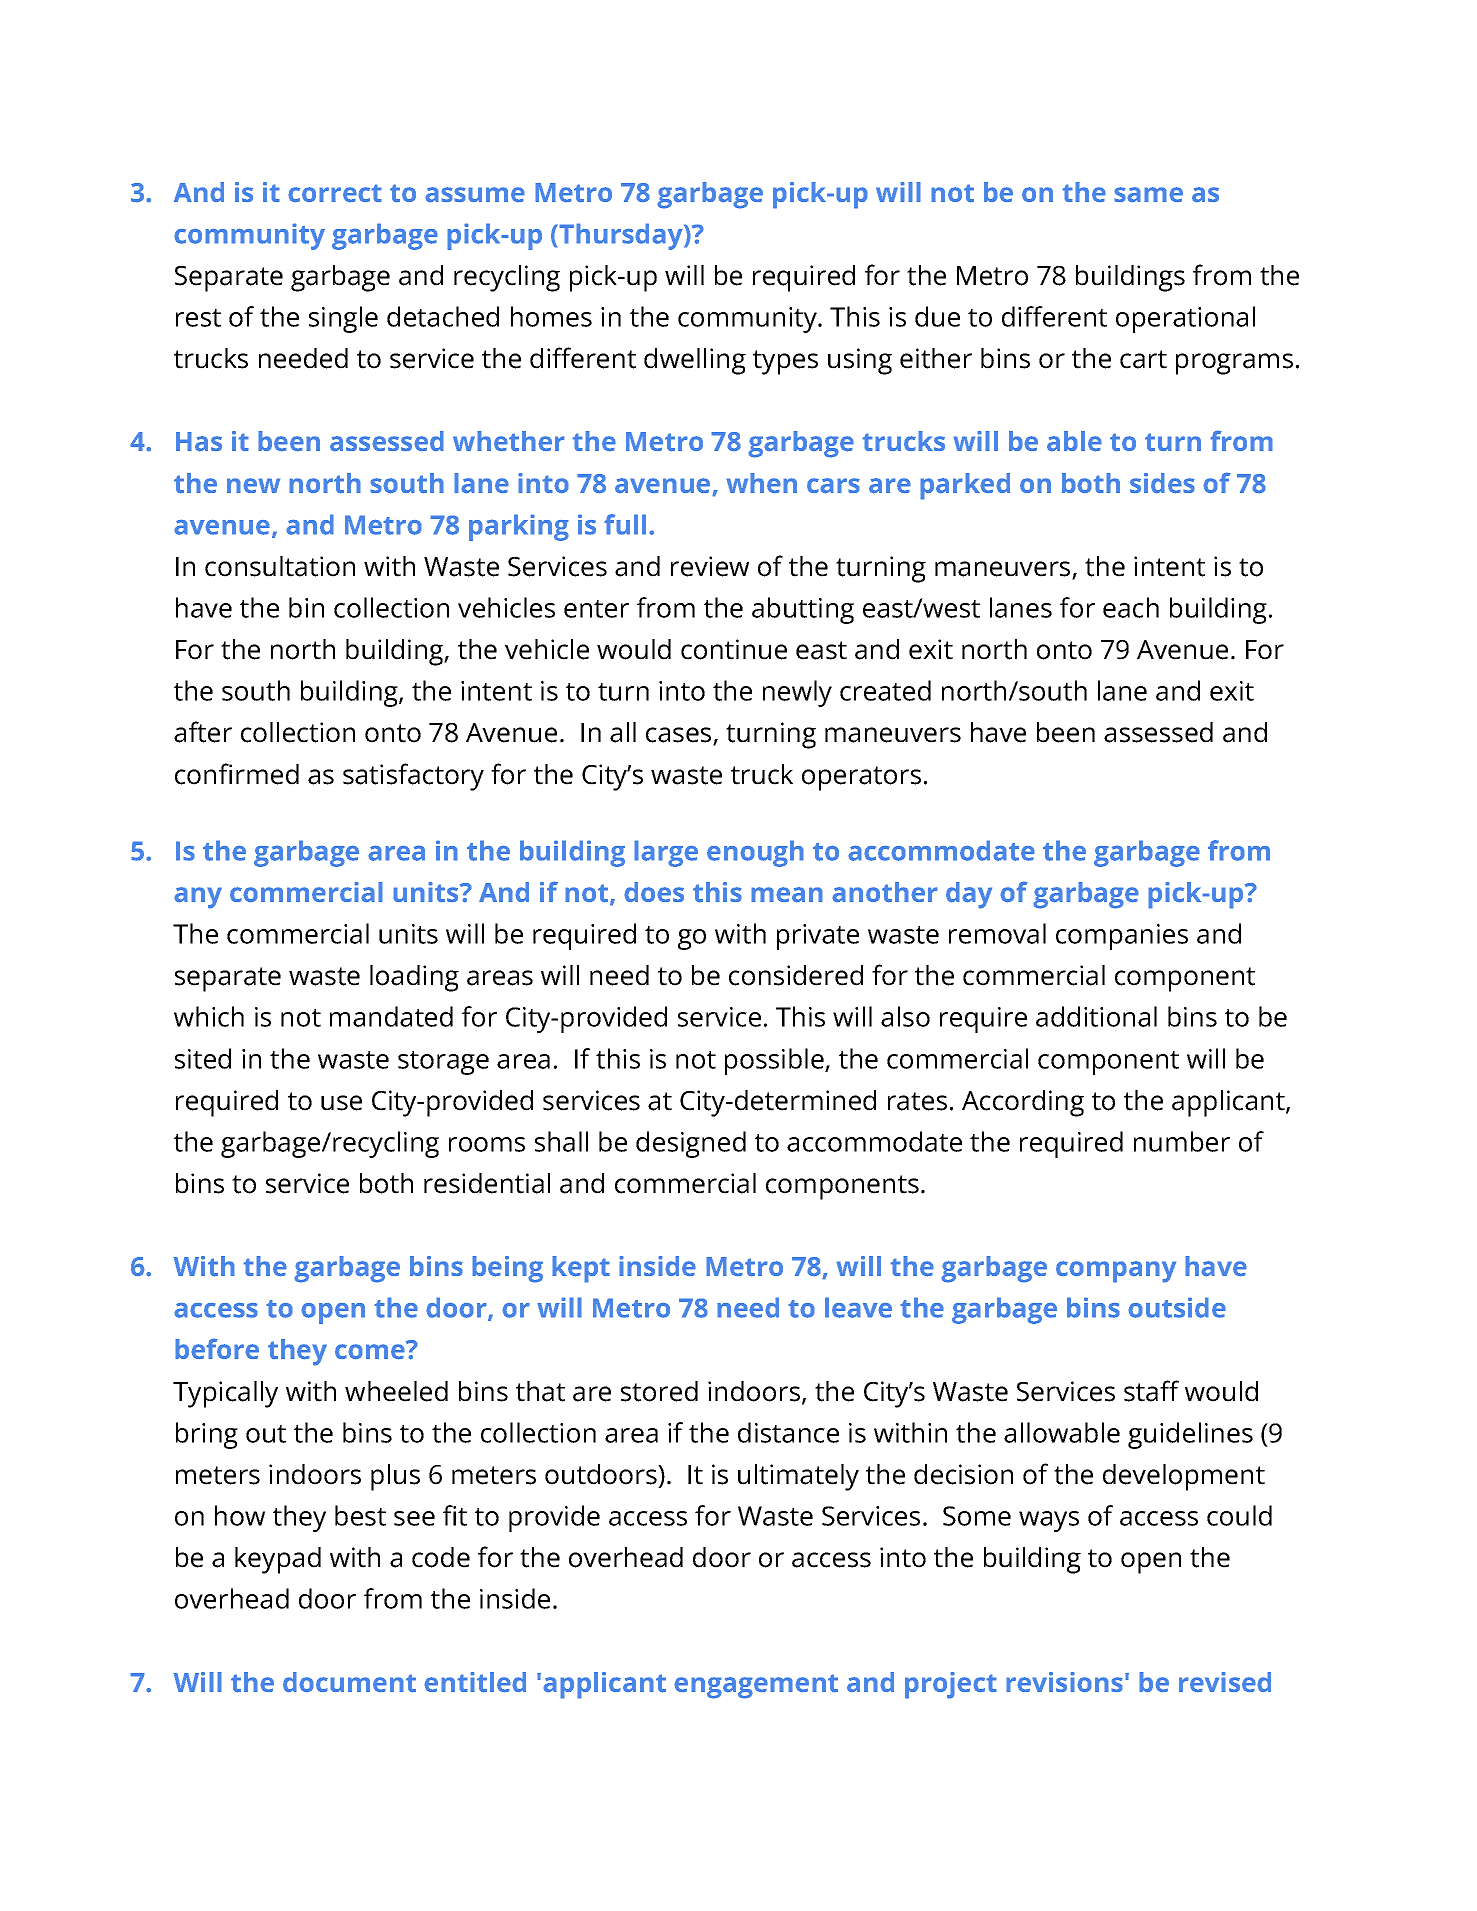  Describe the element at coordinates (695, 361) in the screenshot. I see `dwelling` at that location.
